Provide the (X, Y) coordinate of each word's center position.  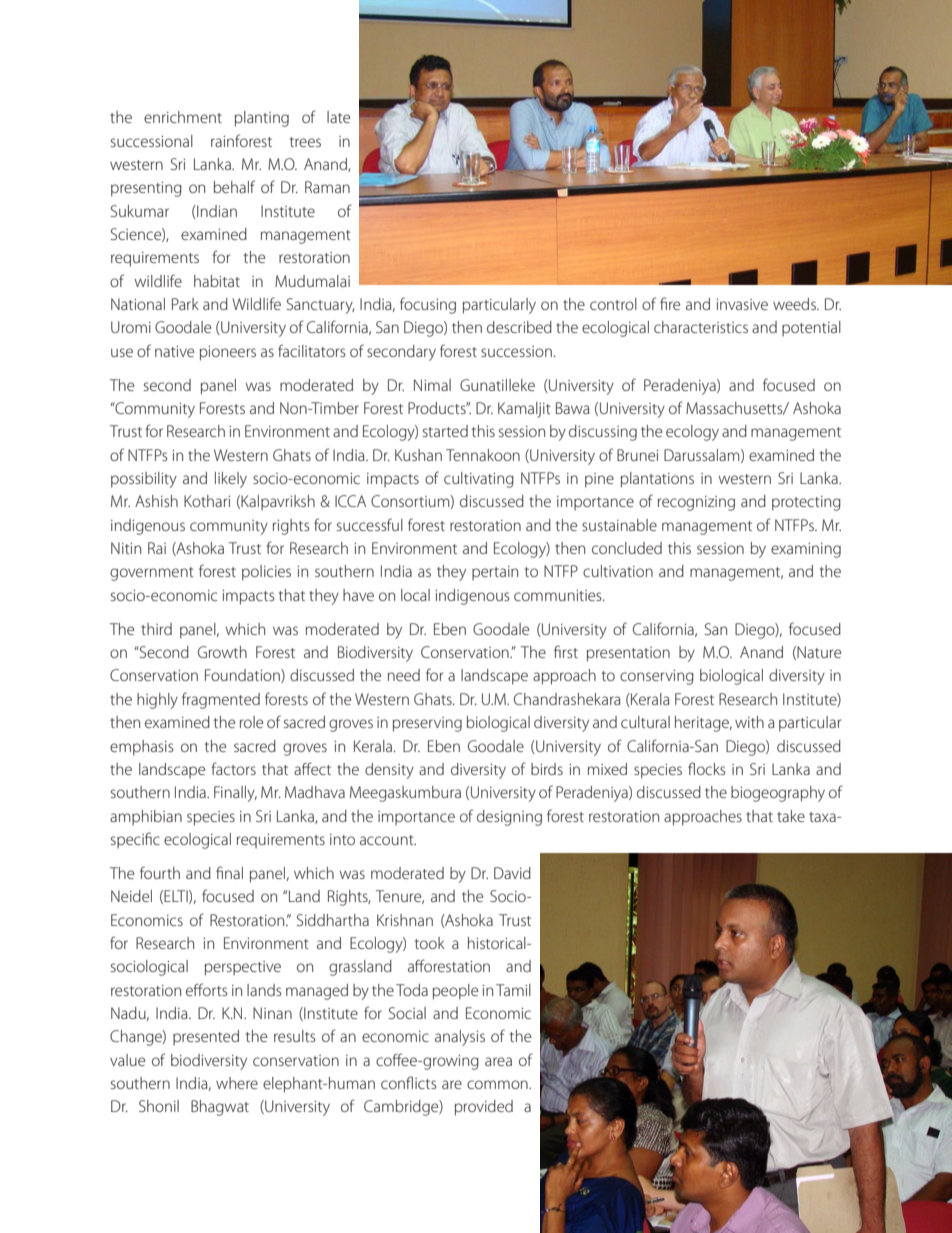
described (519, 327)
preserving (427, 724)
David (512, 873)
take (791, 816)
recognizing (696, 503)
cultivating (479, 480)
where (237, 1083)
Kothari (207, 501)
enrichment (183, 117)
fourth (160, 872)
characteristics (701, 327)
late (338, 117)
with (749, 722)
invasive (742, 304)
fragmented (221, 700)
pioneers (228, 353)
